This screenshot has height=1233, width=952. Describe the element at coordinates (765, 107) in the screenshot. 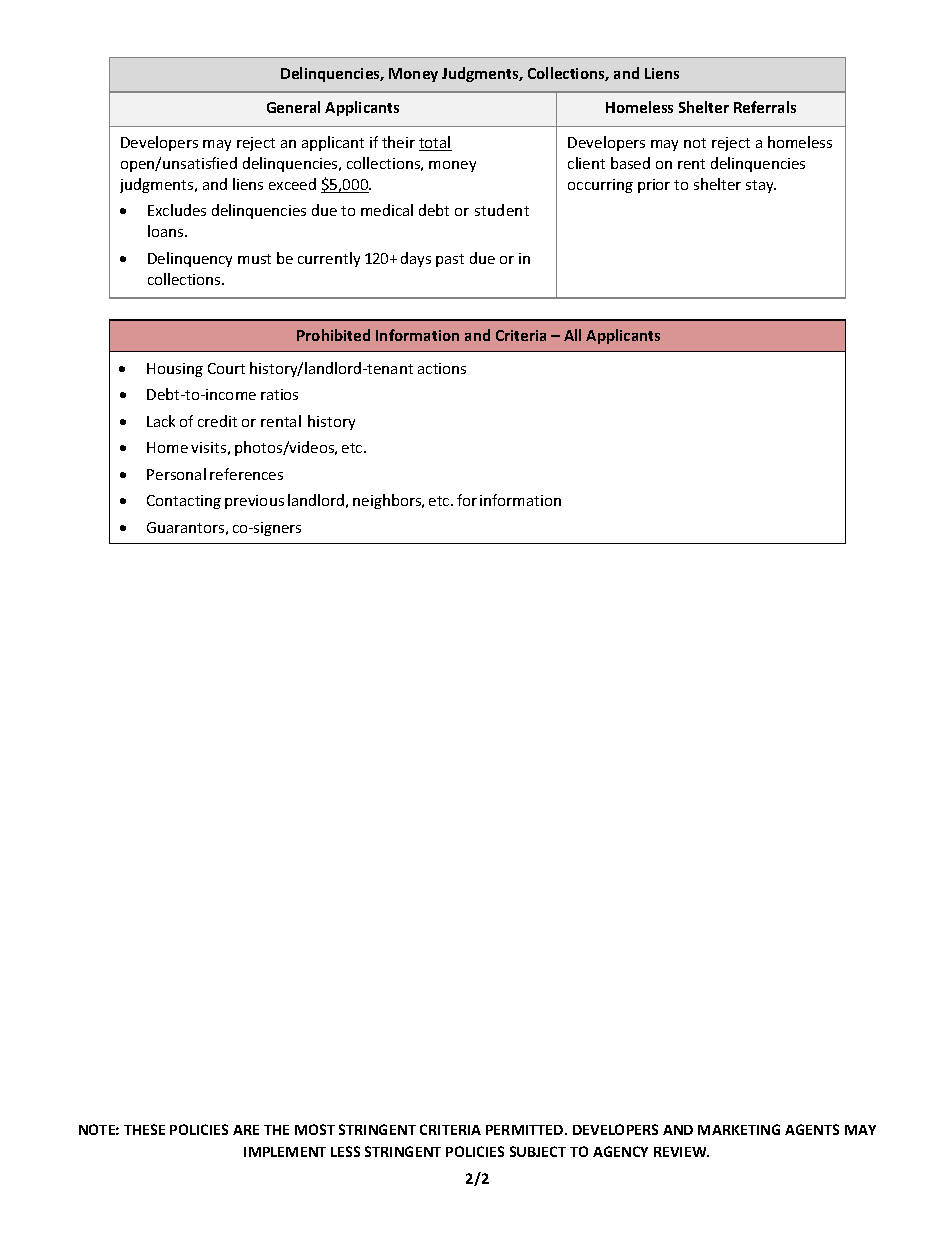

I see `Referrals` at that location.
